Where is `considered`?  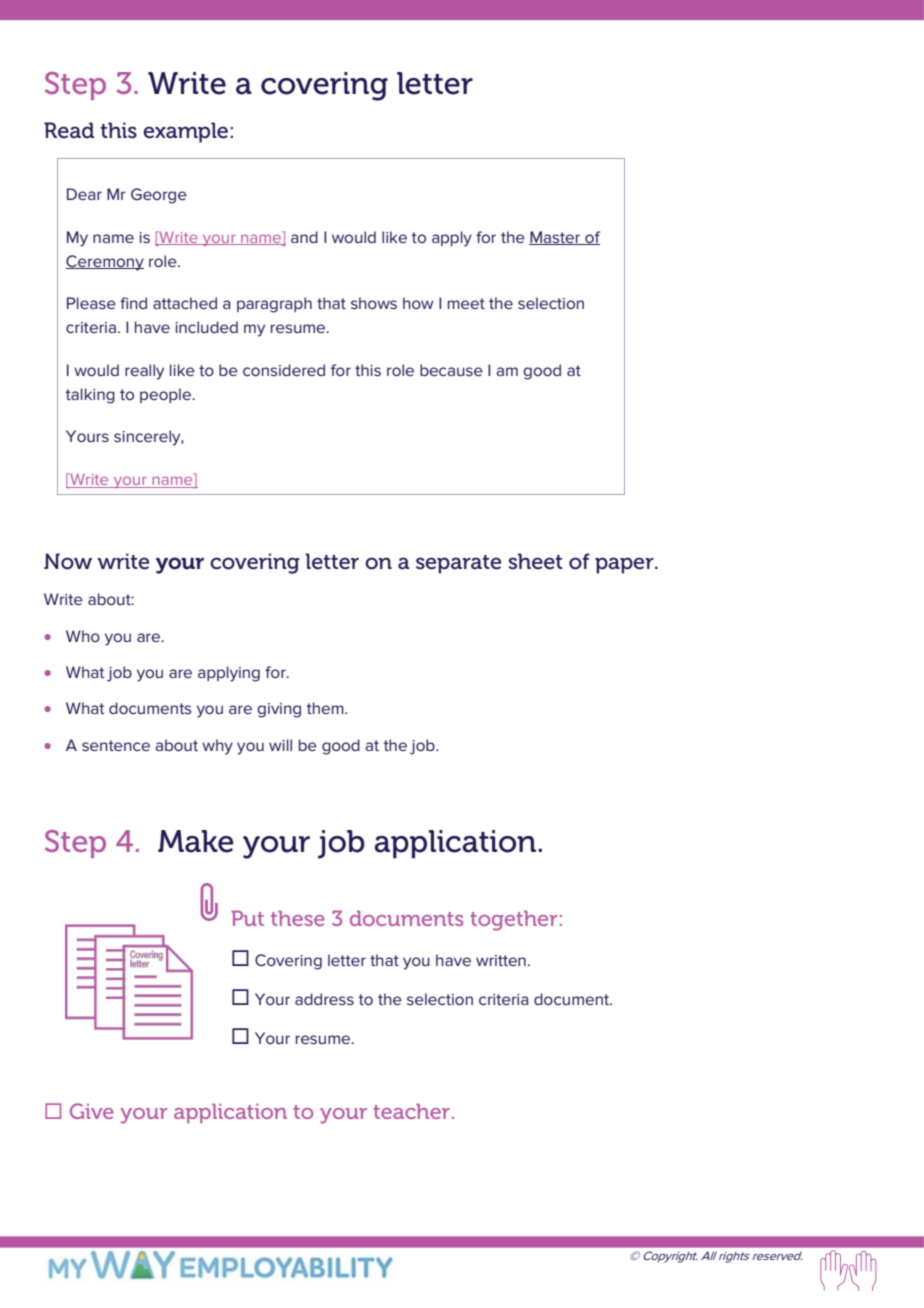 considered is located at coordinates (284, 370).
